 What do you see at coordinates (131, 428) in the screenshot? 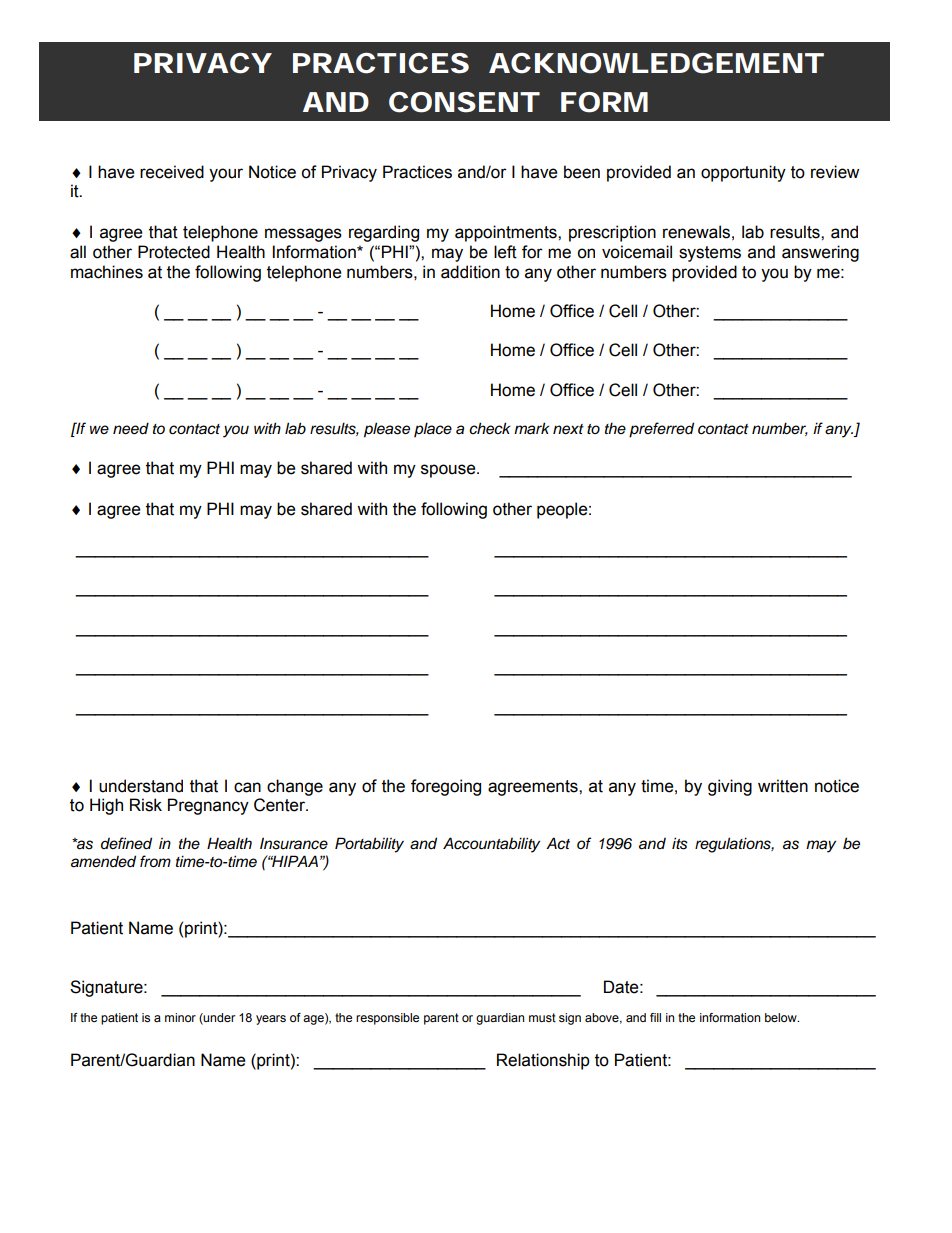
I see `need` at bounding box center [131, 428].
